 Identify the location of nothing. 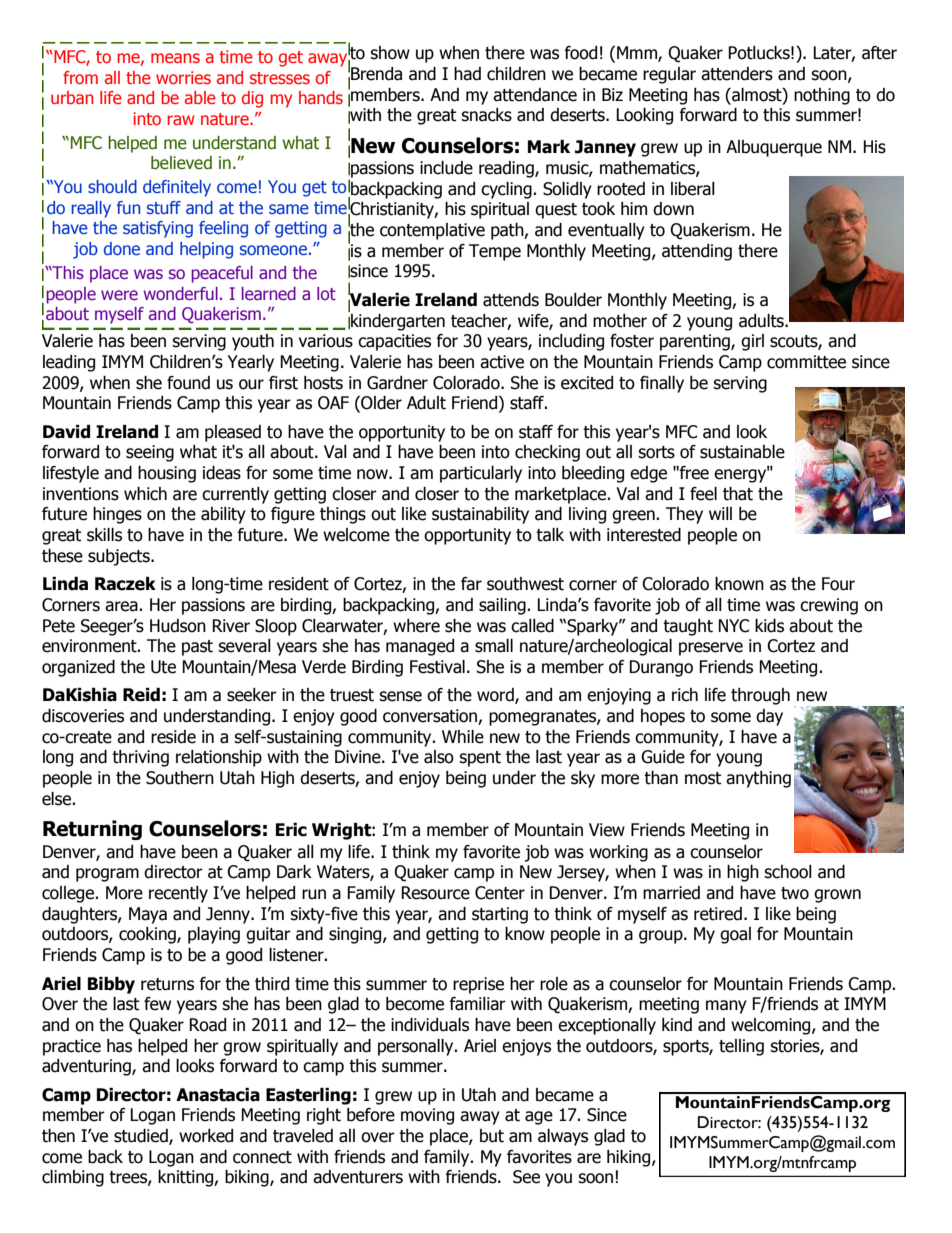
(822, 96).
